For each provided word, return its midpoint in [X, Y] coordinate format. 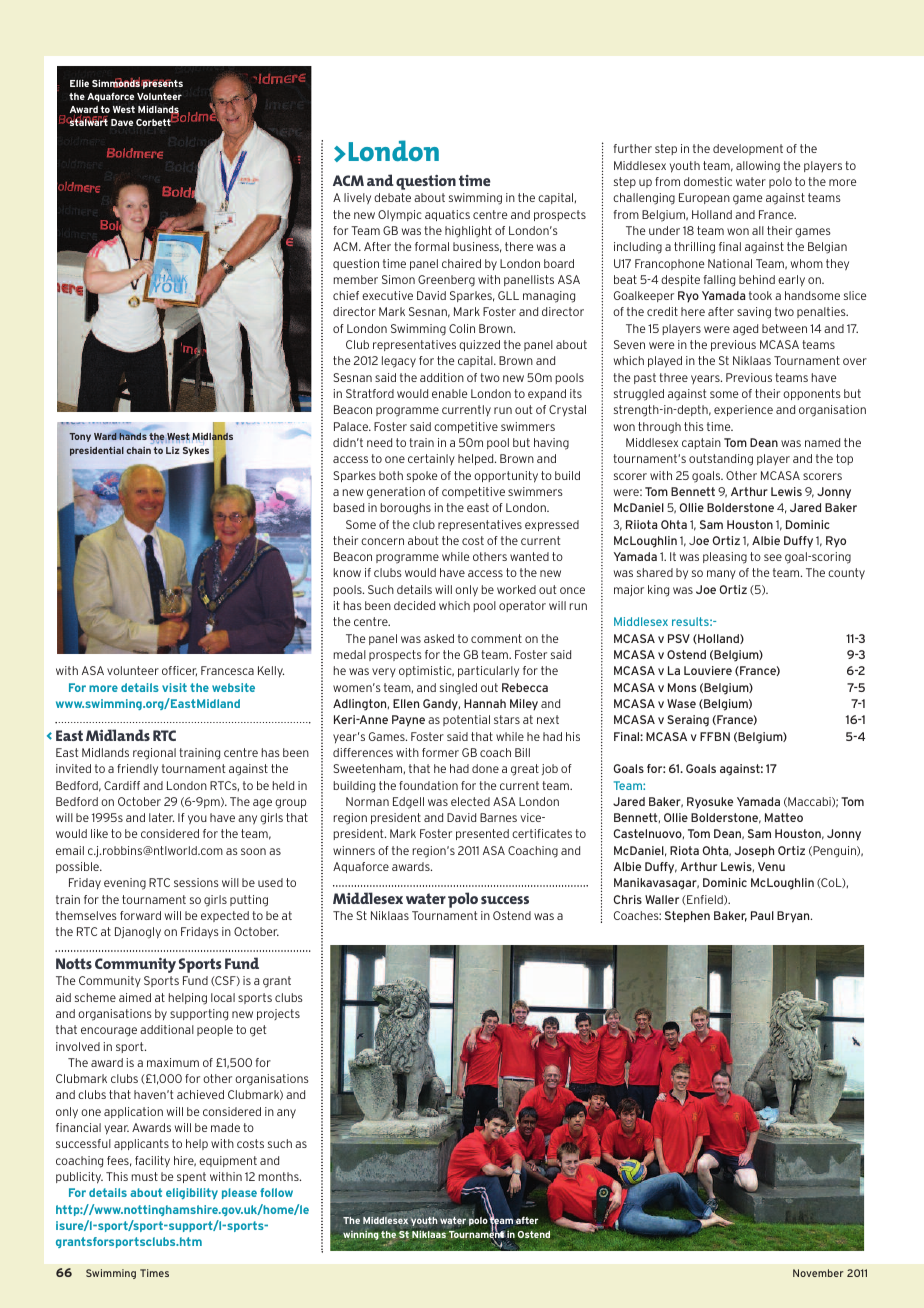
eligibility [192, 1193]
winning [361, 1235]
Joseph [754, 851]
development [748, 149]
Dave [122, 122]
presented [482, 834]
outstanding [721, 460]
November [818, 1273]
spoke [422, 476]
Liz [172, 450]
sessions [196, 882]
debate [392, 197]
